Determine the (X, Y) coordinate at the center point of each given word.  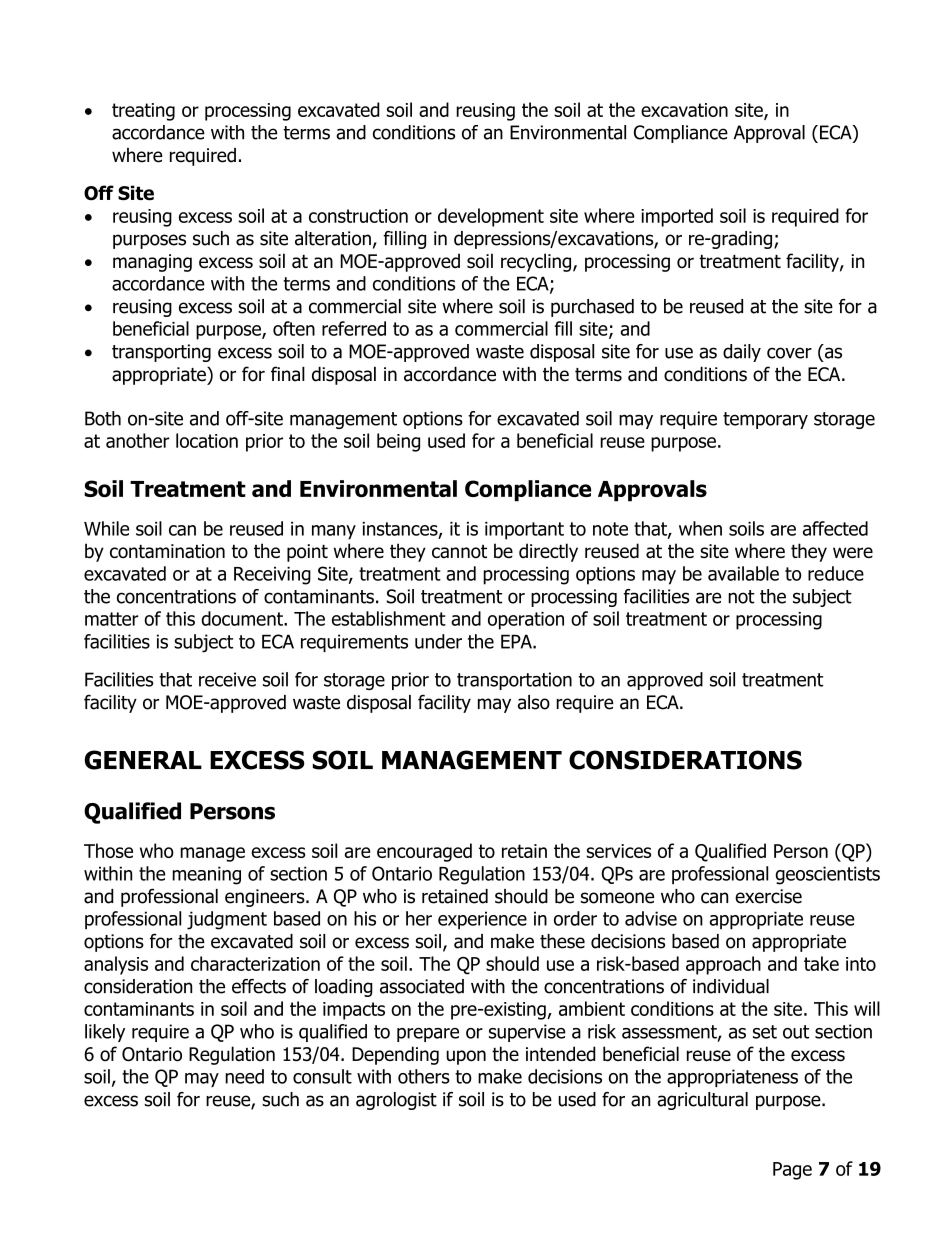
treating (143, 112)
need (244, 1076)
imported (677, 217)
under (438, 641)
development (491, 217)
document (243, 618)
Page (792, 1171)
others (424, 1076)
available (743, 573)
